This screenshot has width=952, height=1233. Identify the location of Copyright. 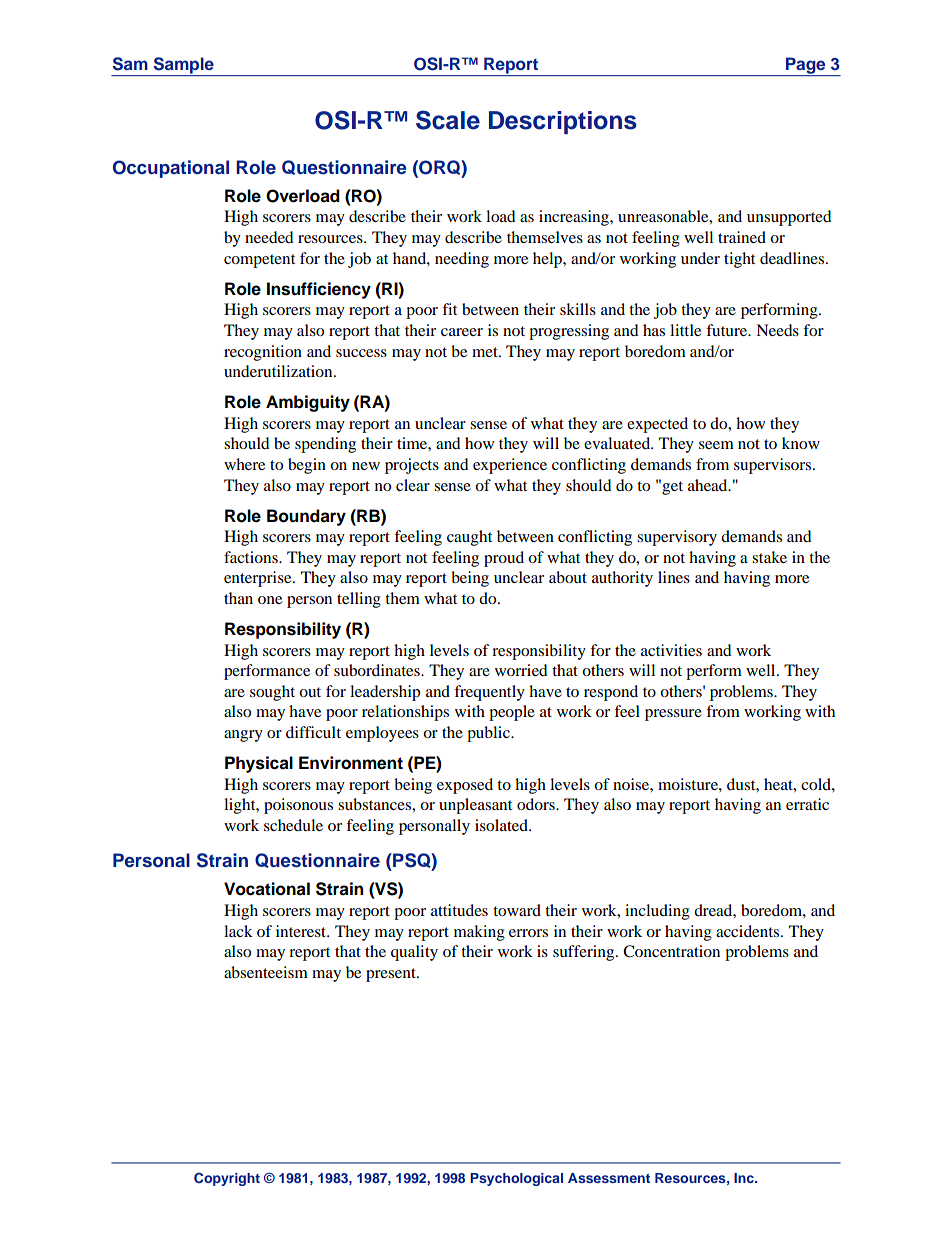
(227, 1179).
